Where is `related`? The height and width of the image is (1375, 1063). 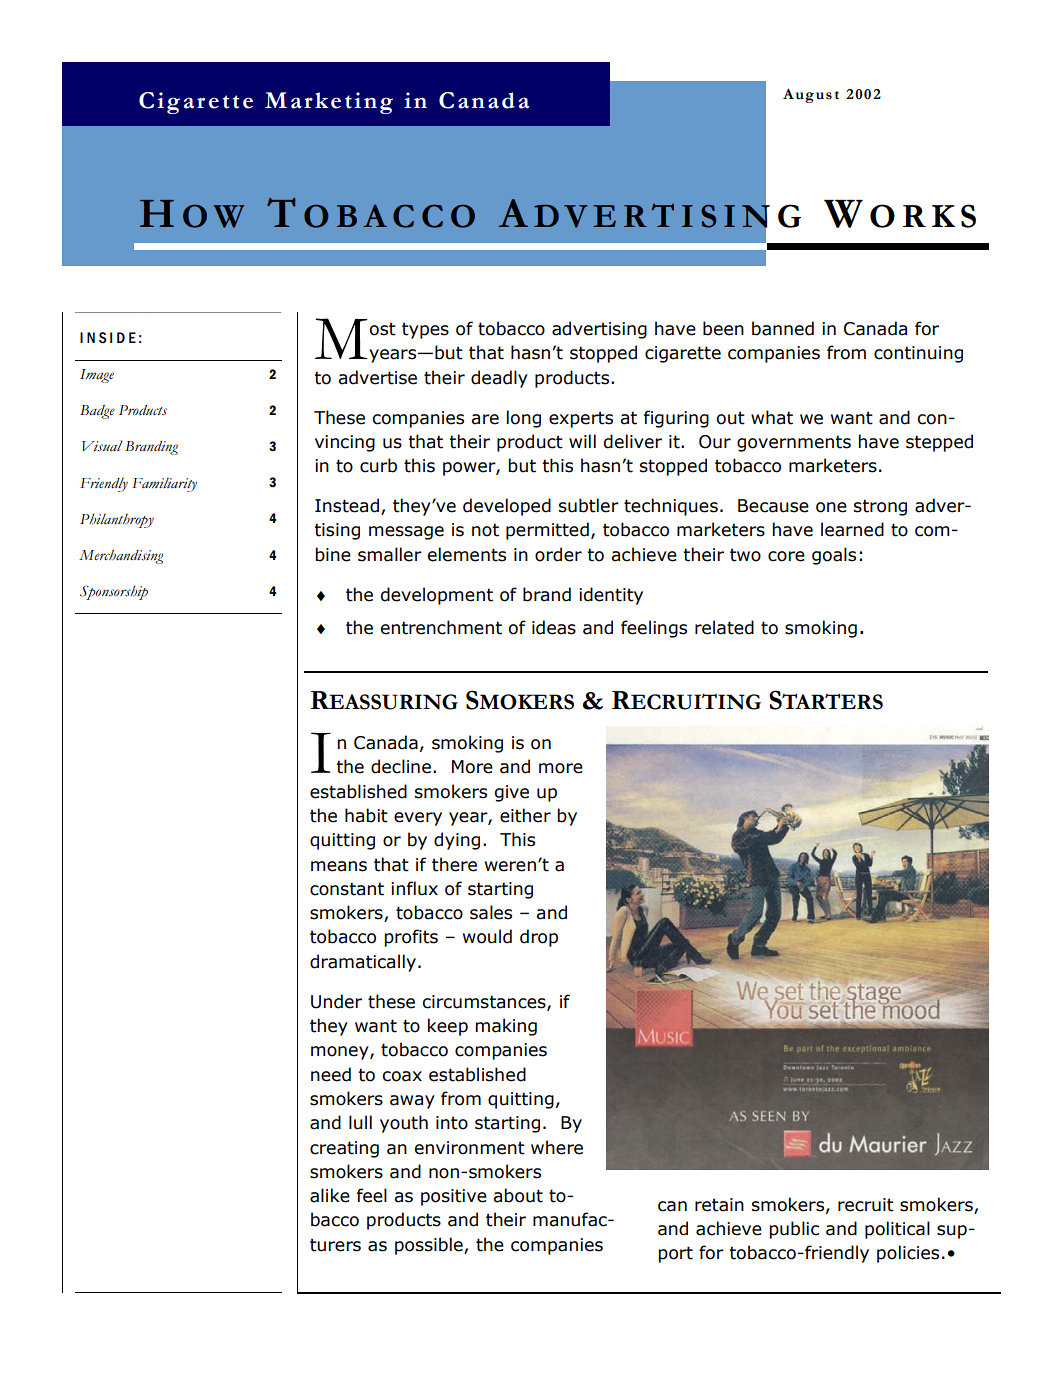
related is located at coordinates (724, 627).
